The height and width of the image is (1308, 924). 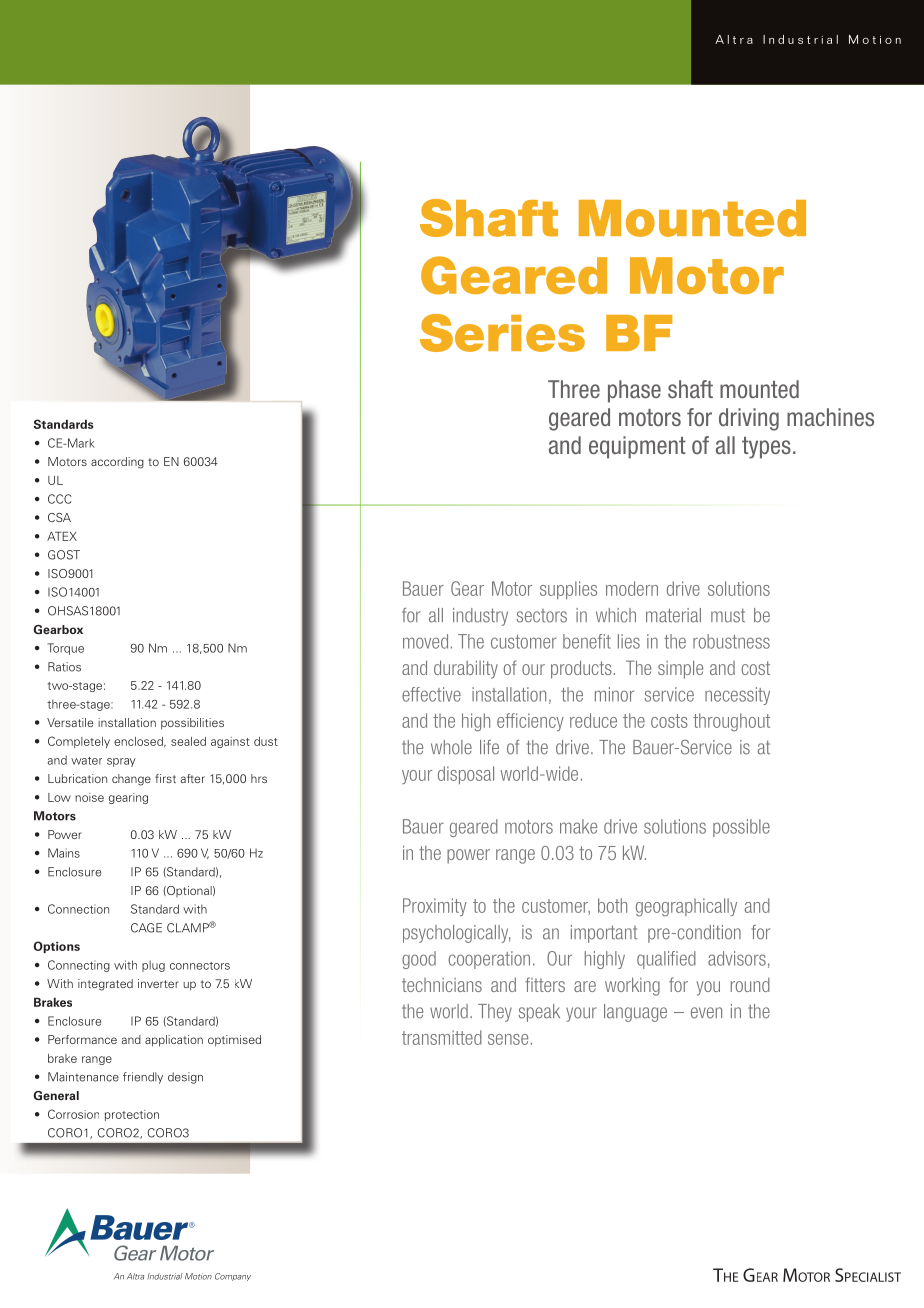 What do you see at coordinates (634, 391) in the image?
I see `phase` at bounding box center [634, 391].
